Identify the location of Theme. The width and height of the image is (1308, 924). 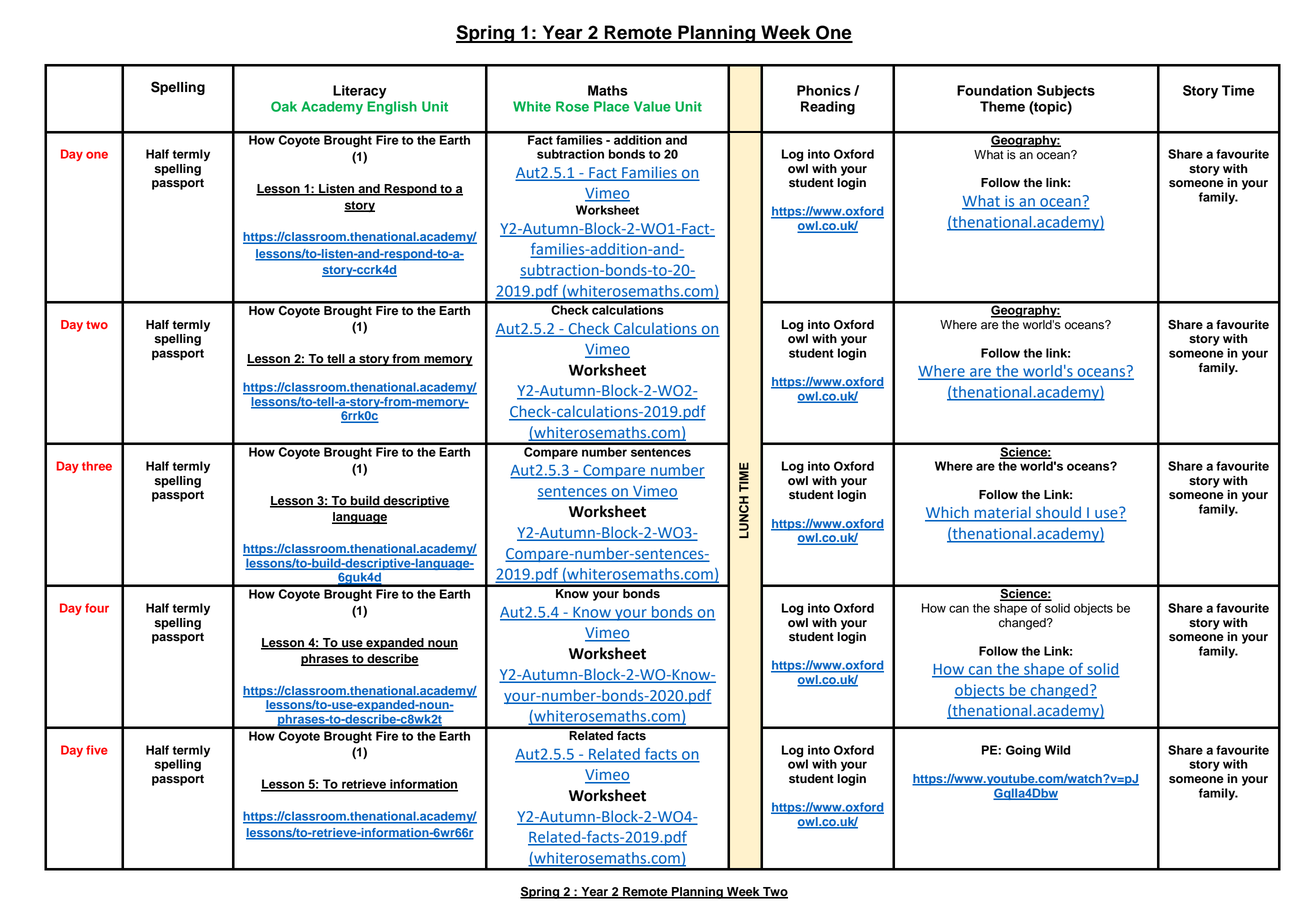
(1002, 106).
